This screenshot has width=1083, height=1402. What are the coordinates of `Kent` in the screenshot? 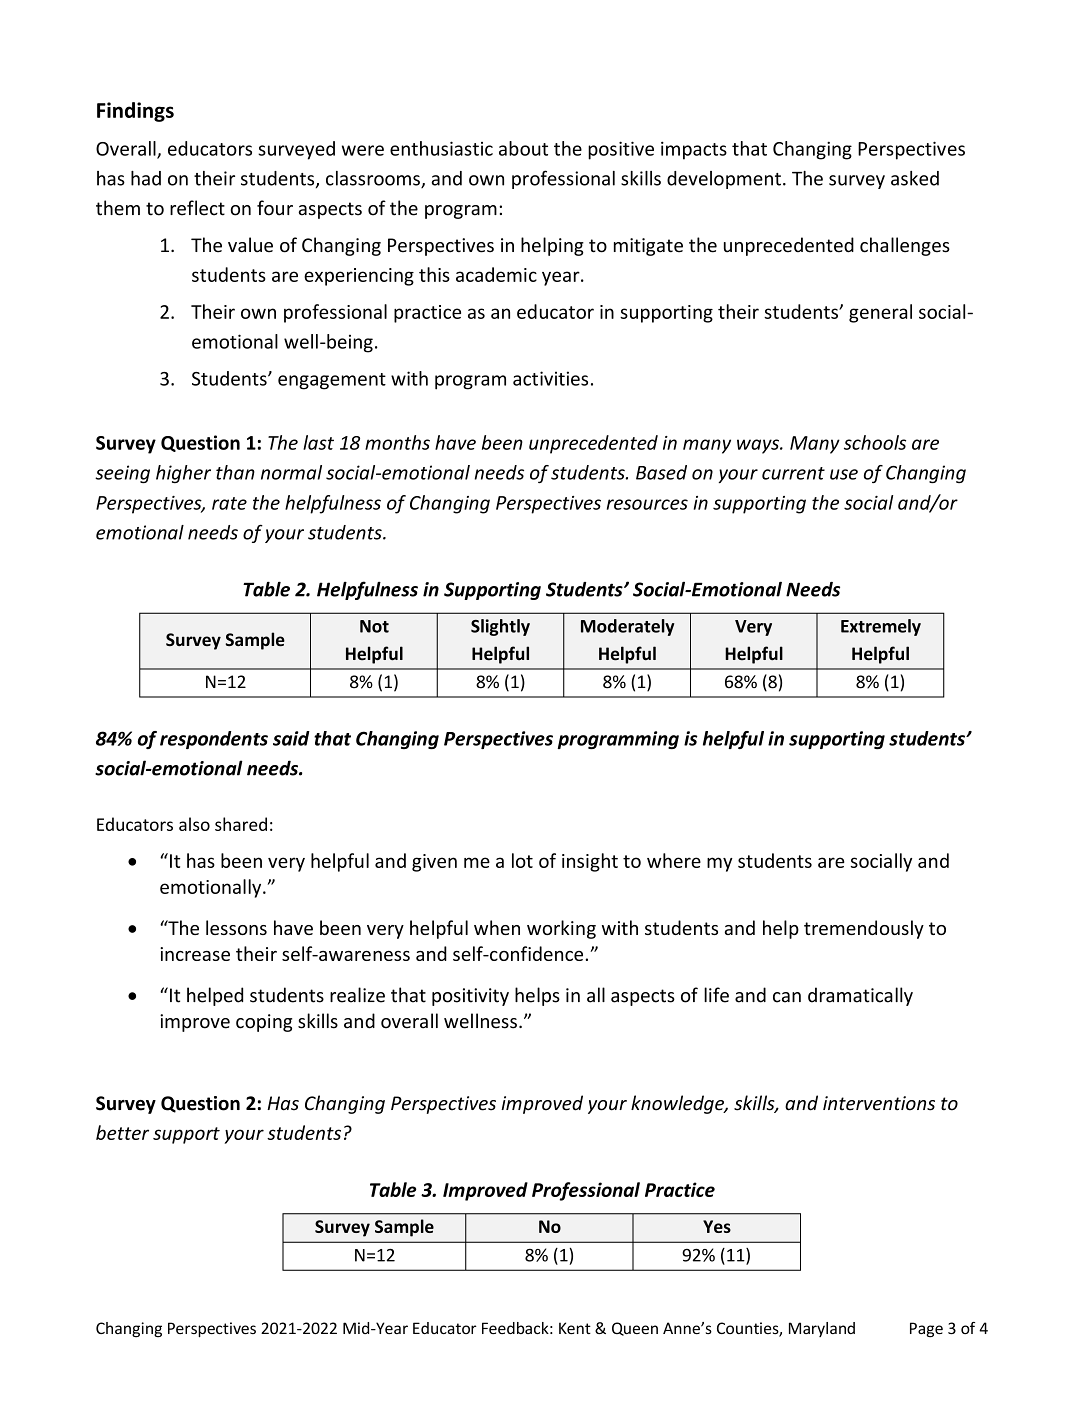 It's located at (575, 1328).
